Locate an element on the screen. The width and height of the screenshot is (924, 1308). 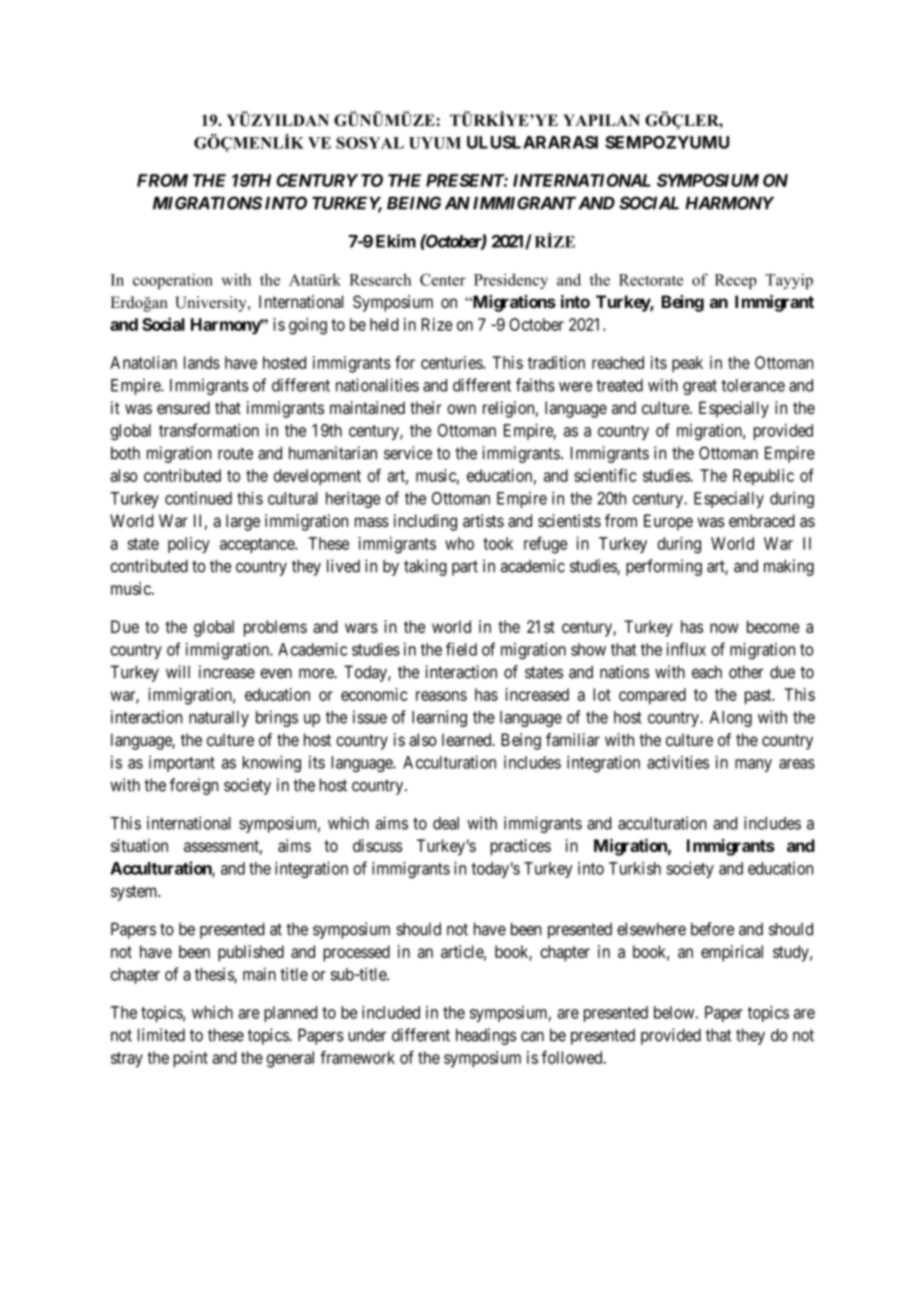
other is located at coordinates (746, 672).
